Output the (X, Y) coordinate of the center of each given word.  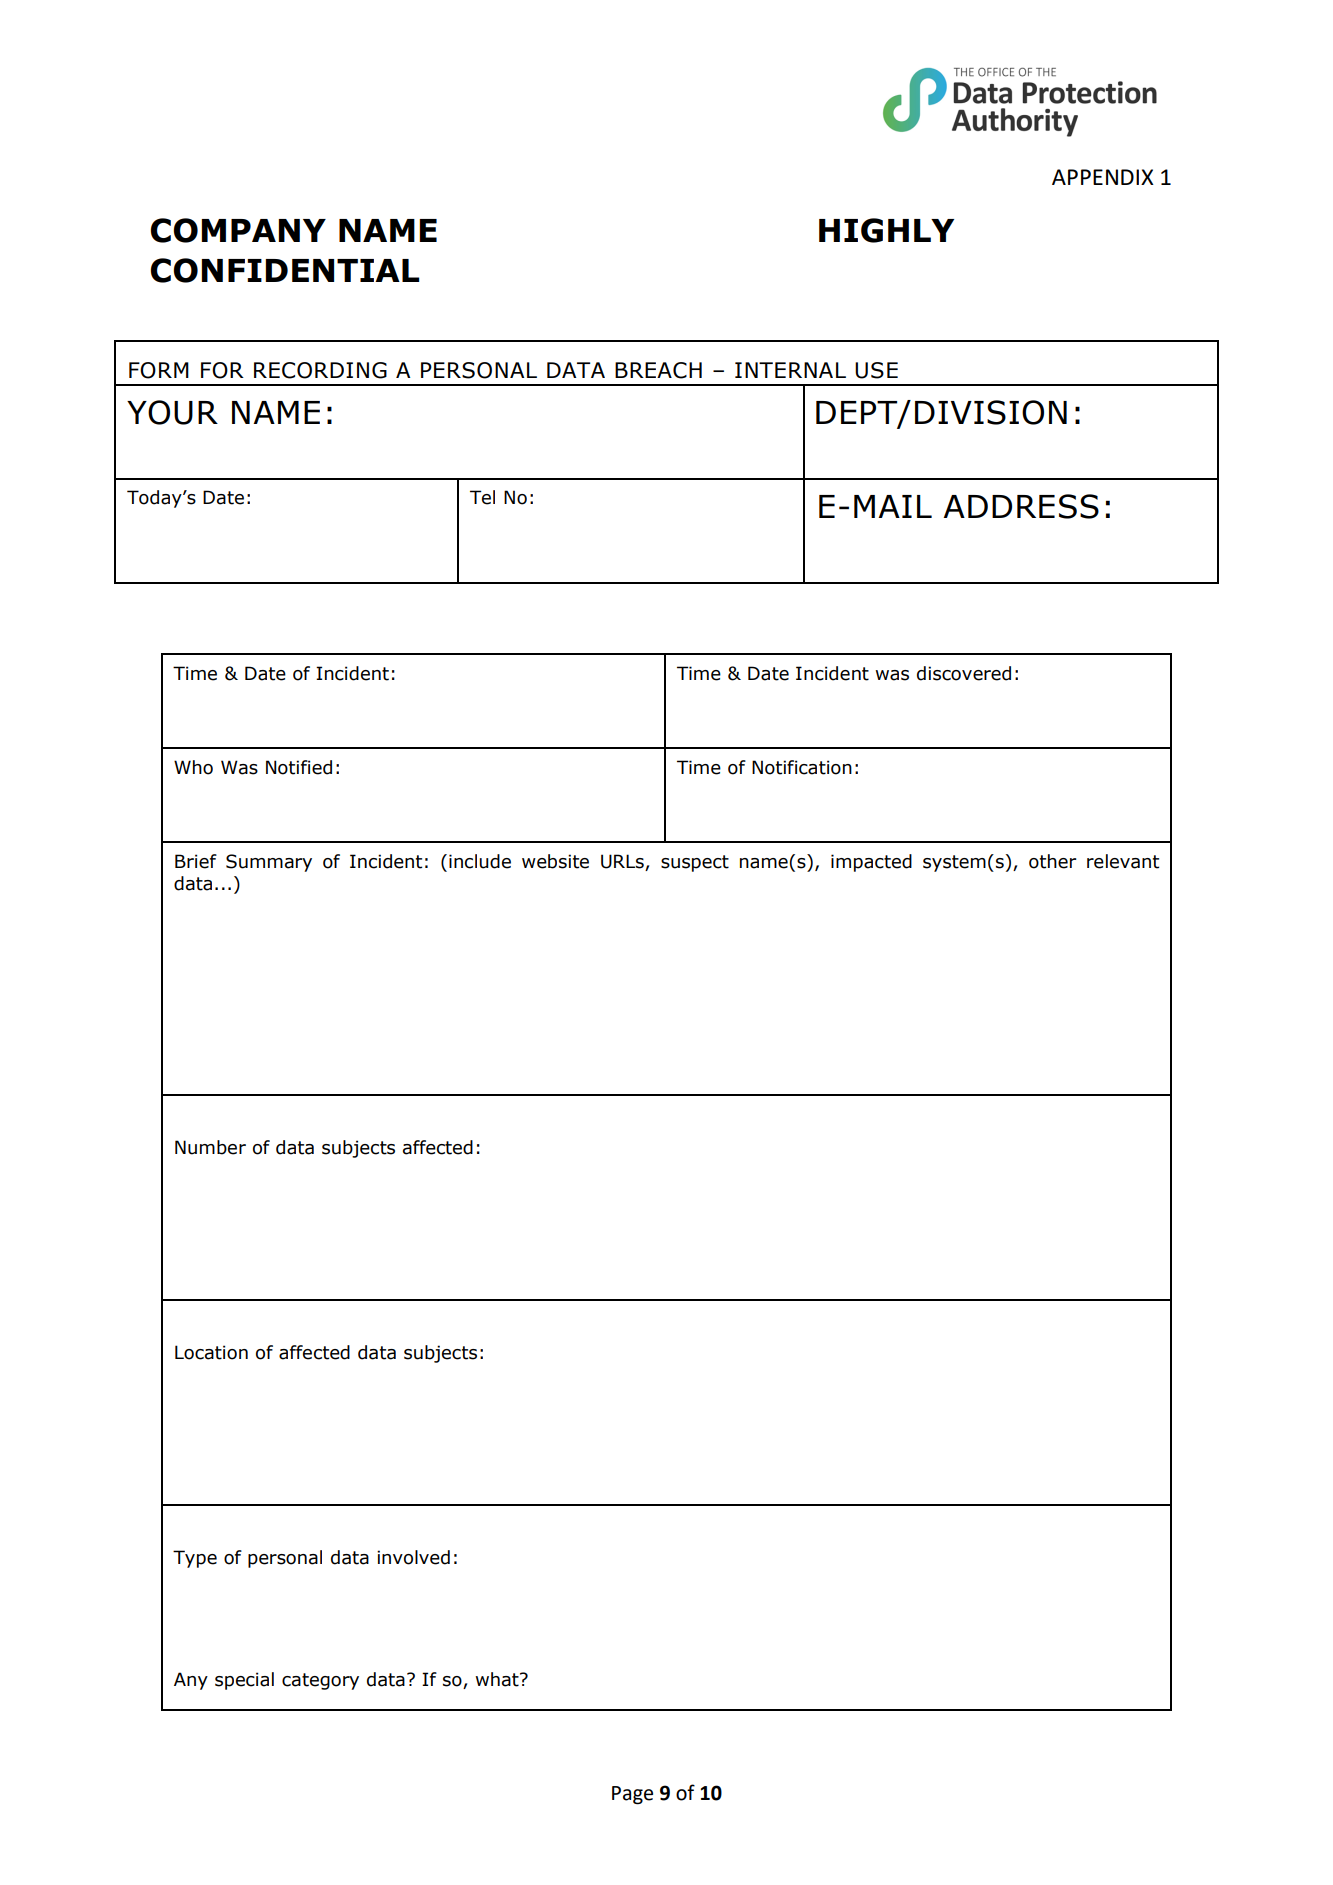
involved (413, 1557)
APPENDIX (1103, 177)
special (244, 1681)
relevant (1123, 861)
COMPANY (238, 230)
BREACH (658, 370)
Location (211, 1352)
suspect (695, 863)
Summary (269, 863)
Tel (482, 497)
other (1053, 861)
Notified (299, 767)
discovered (964, 673)
